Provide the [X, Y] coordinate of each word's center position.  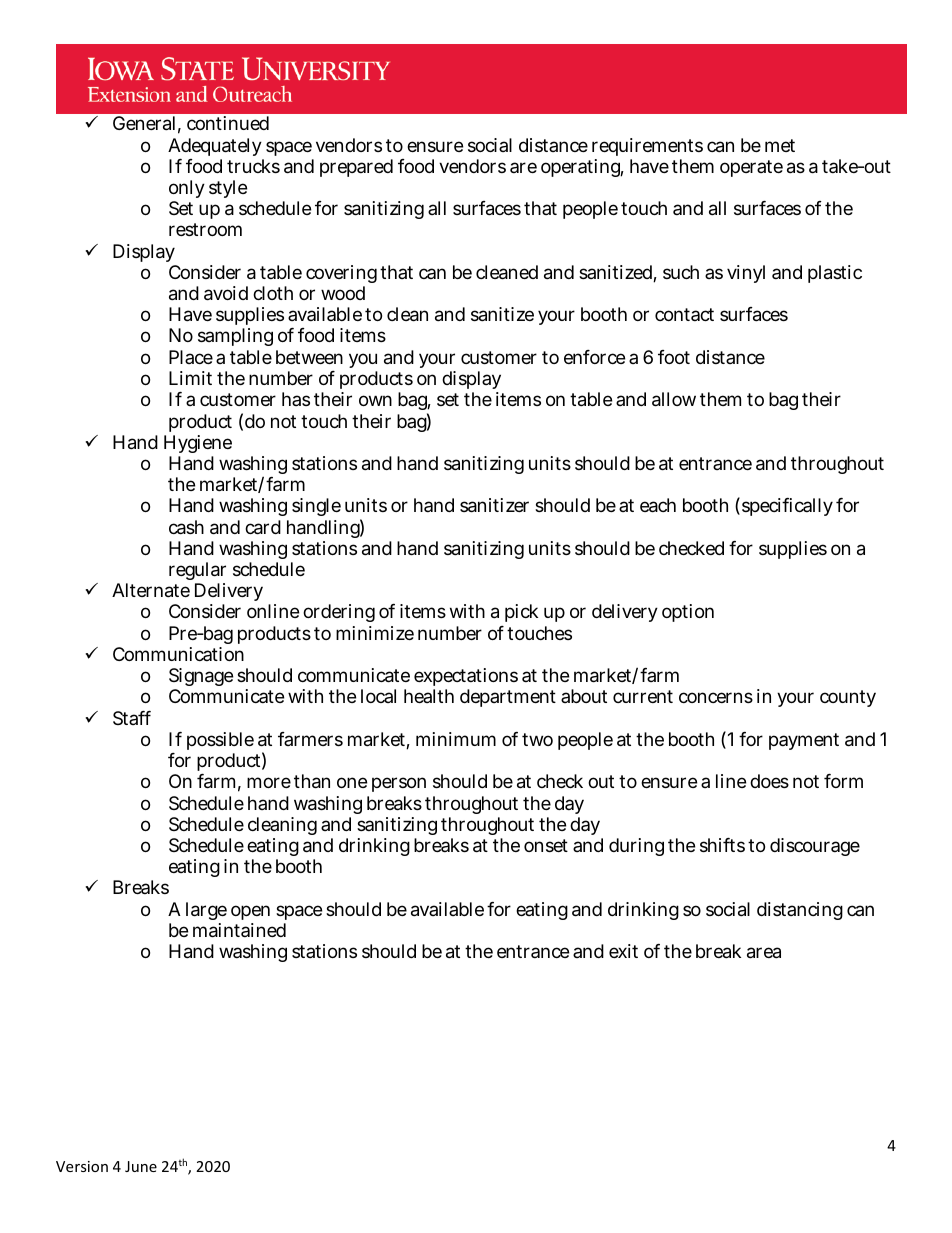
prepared [356, 168]
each [658, 505]
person [399, 784]
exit [623, 951]
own [375, 400]
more [269, 782]
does [769, 781]
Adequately [215, 147]
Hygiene [198, 444]
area [764, 953]
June [141, 1166]
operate [751, 168]
